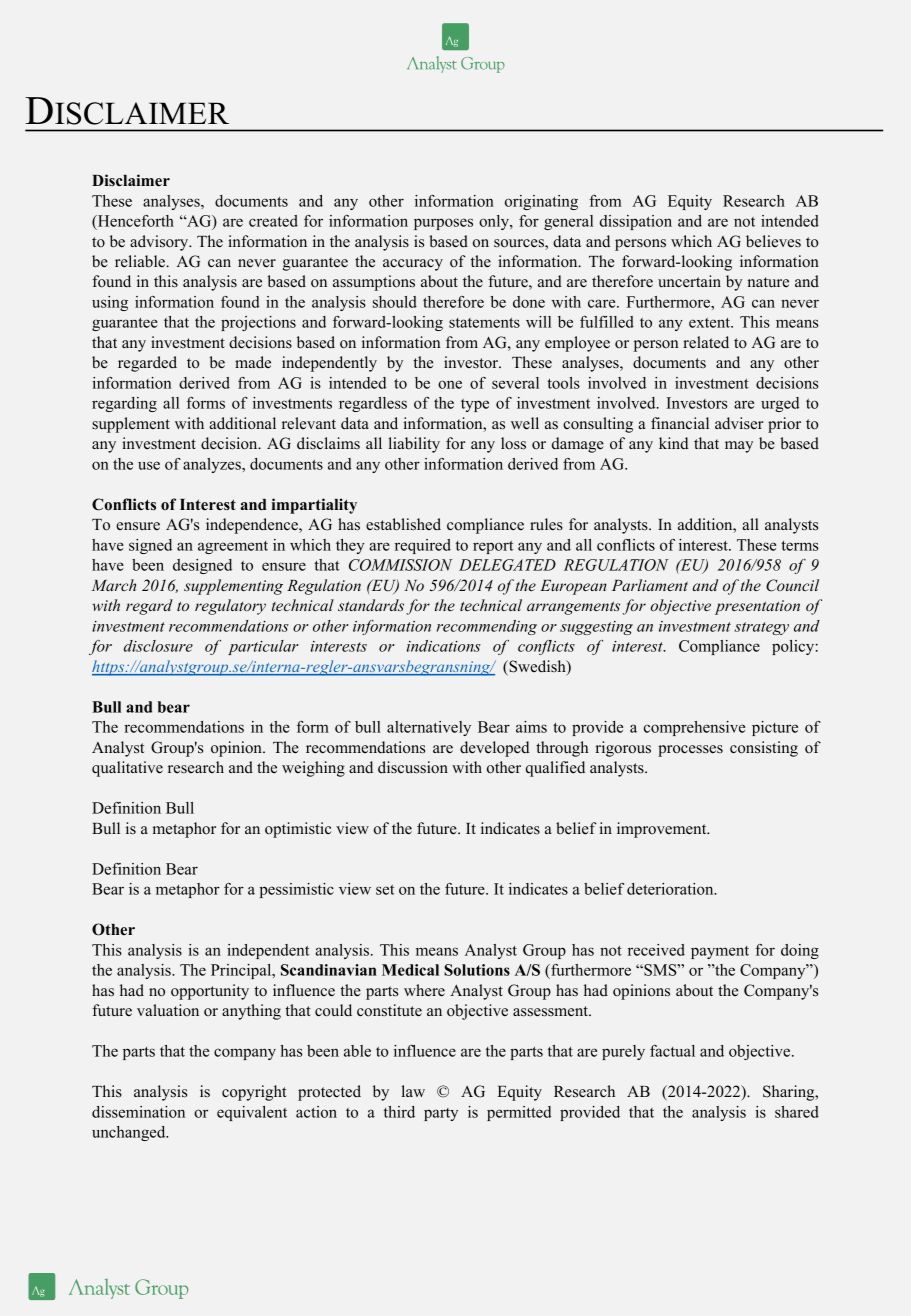 This screenshot has height=1316, width=911. I want to click on dissemination, so click(138, 1112).
